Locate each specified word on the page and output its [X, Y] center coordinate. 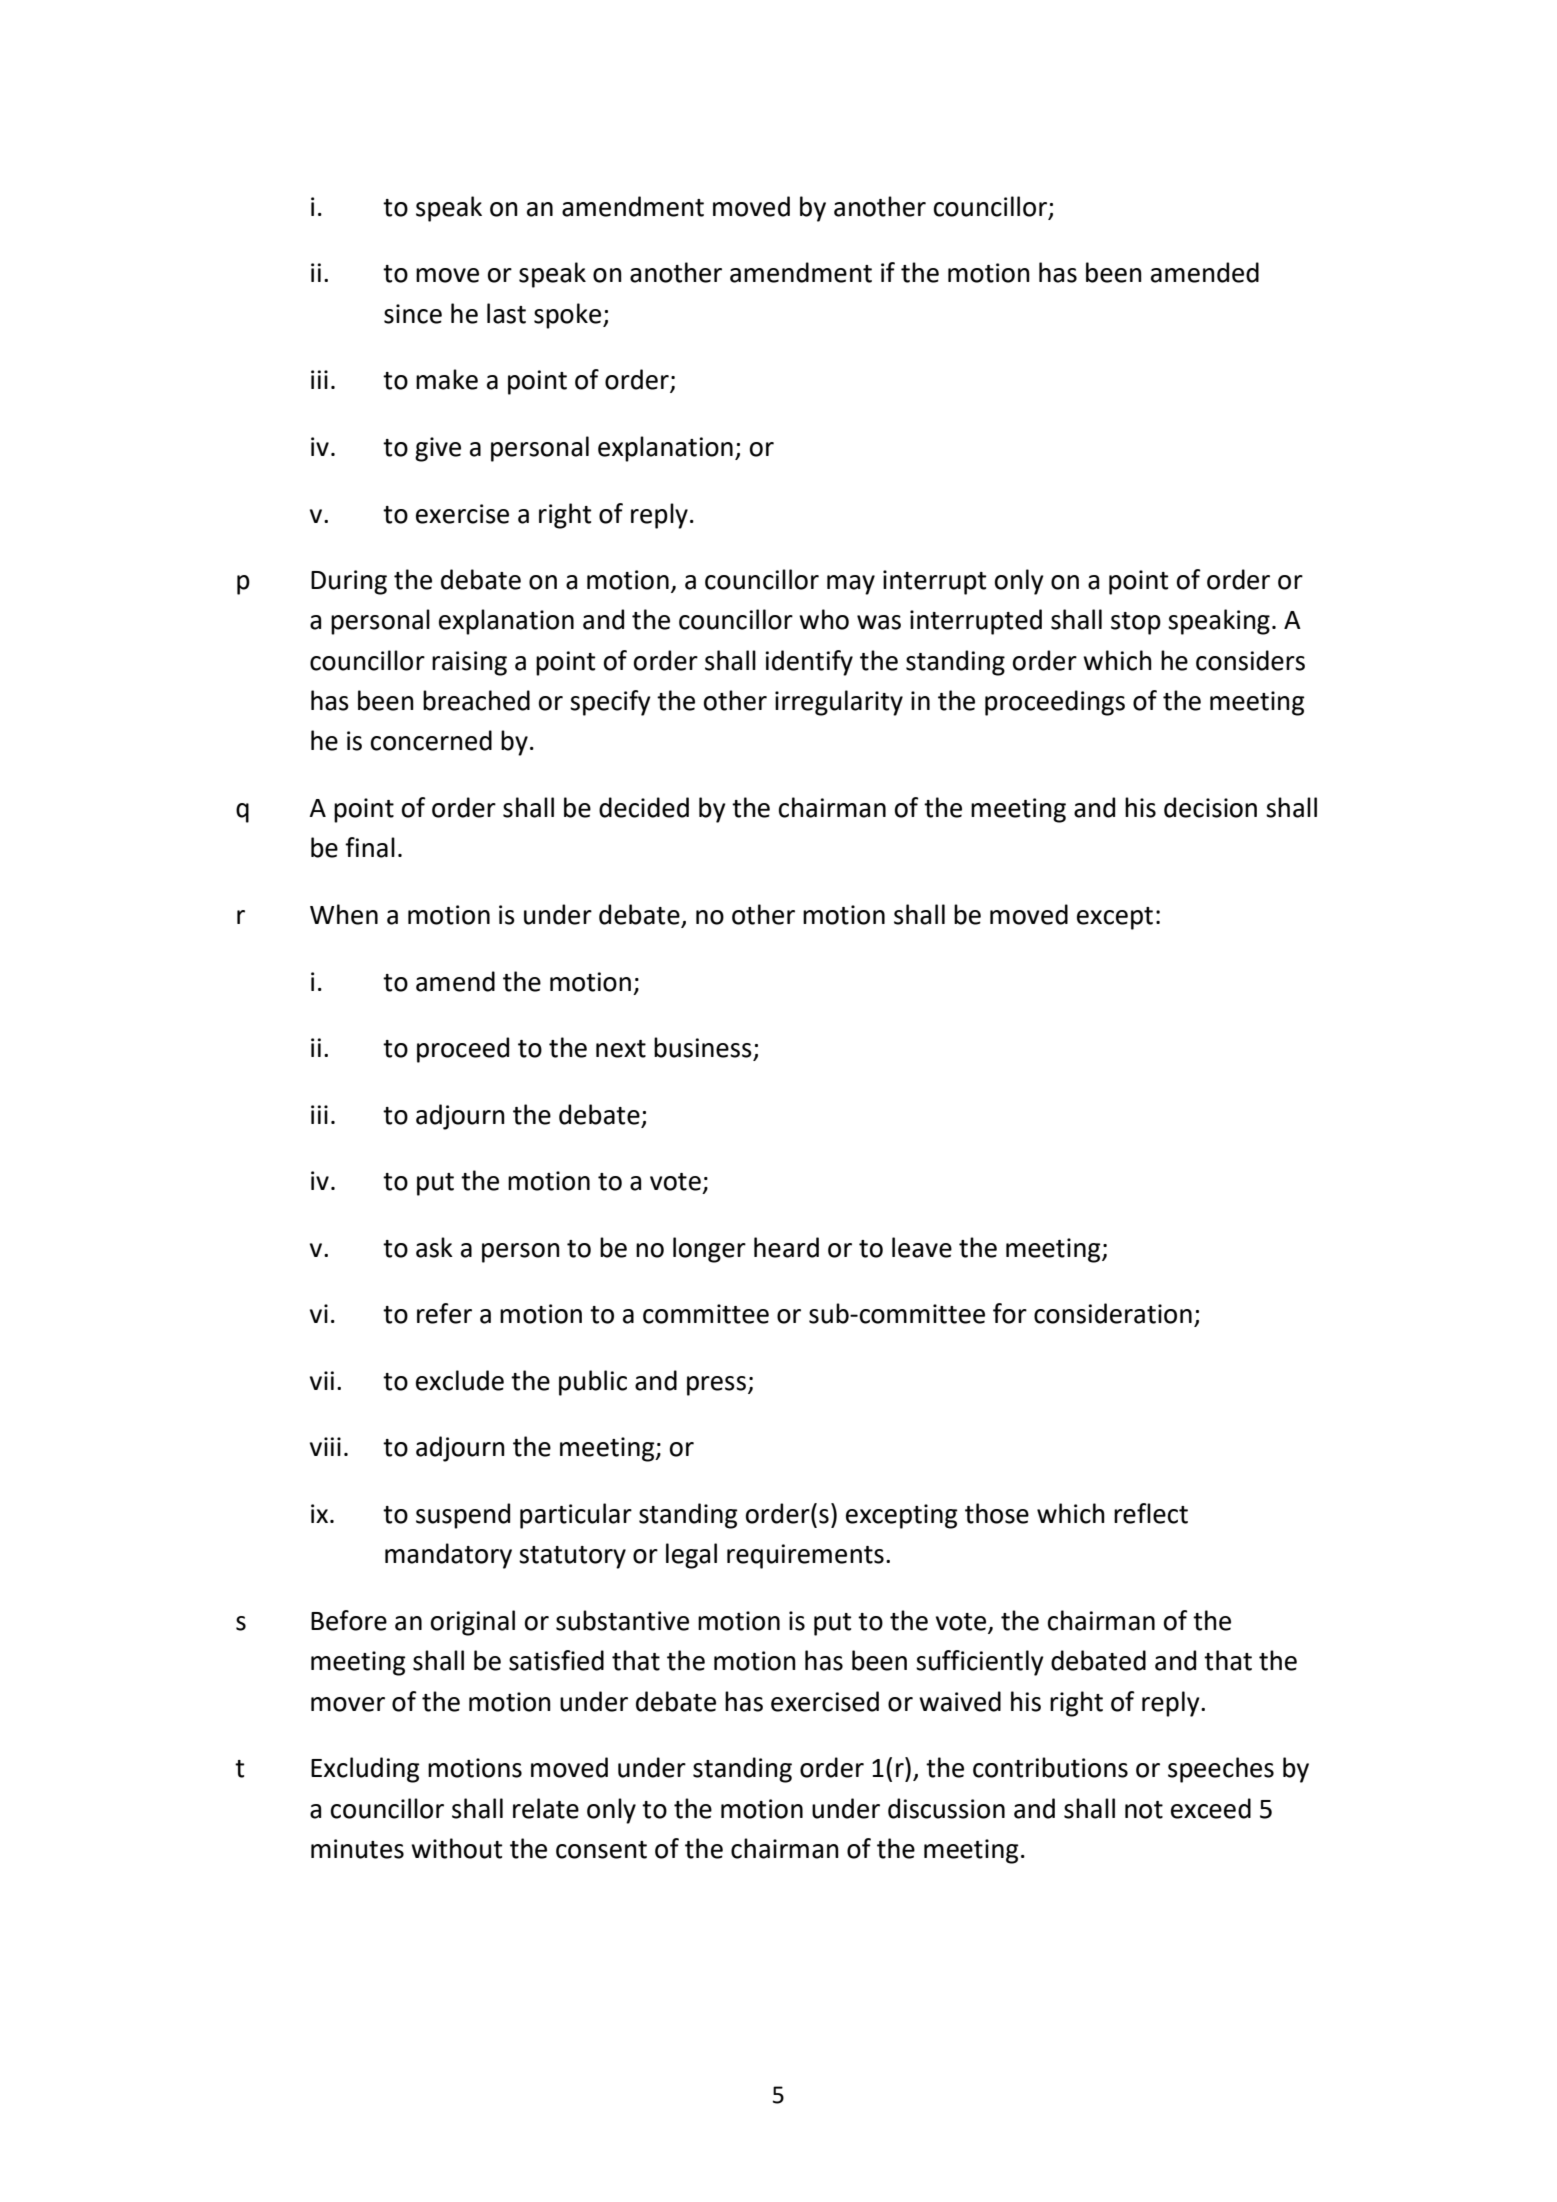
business [704, 1048]
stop [1136, 623]
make [447, 379]
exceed [1211, 1808]
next [621, 1049]
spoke [569, 316]
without [456, 1848]
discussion [946, 1808]
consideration [1113, 1313]
